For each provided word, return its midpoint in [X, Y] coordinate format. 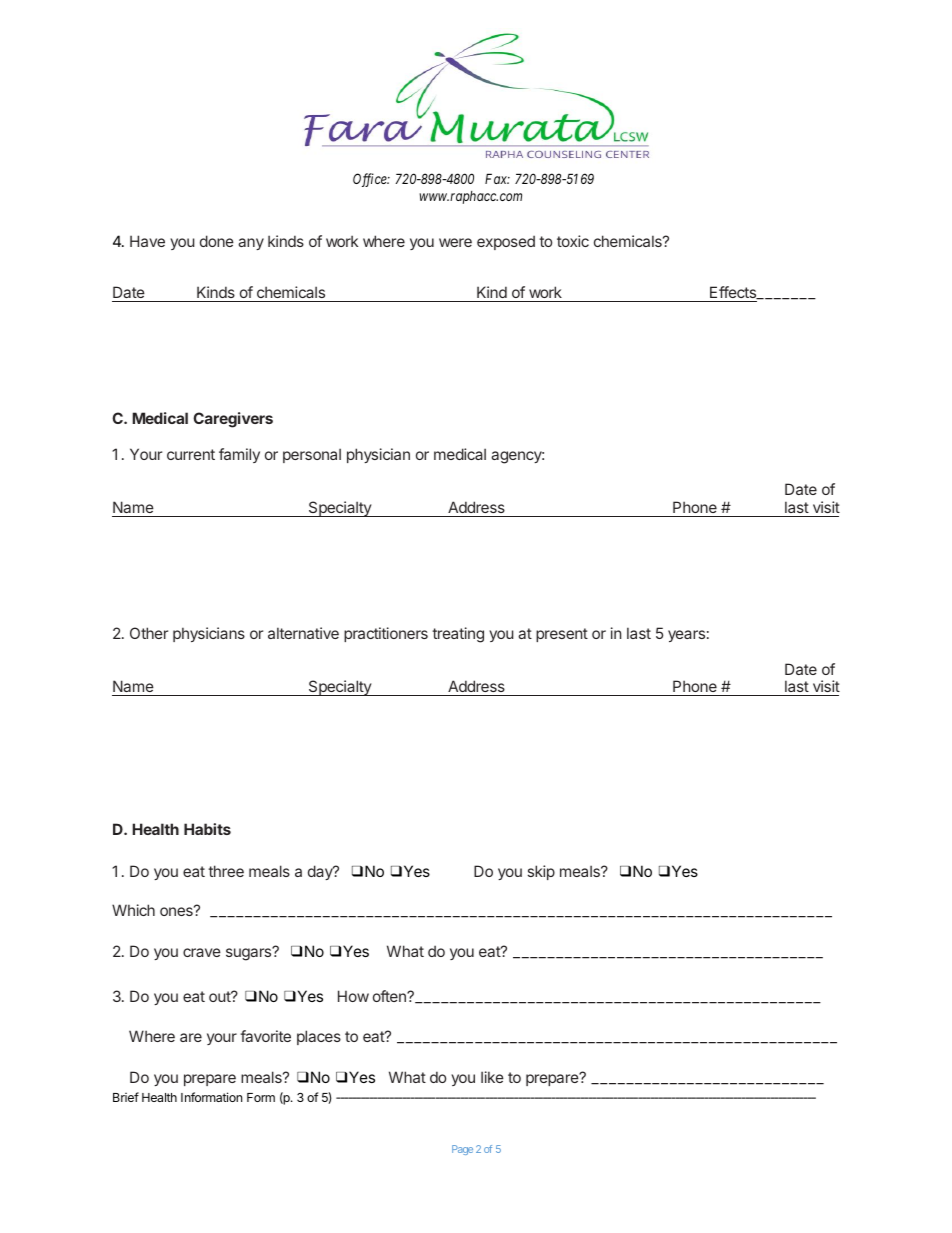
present [562, 635]
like [492, 1077]
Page [462, 1150]
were [455, 242]
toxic [573, 241]
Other [149, 633]
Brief [126, 1097]
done [217, 241]
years [686, 636]
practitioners [386, 634]
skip [541, 872]
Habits [207, 829]
